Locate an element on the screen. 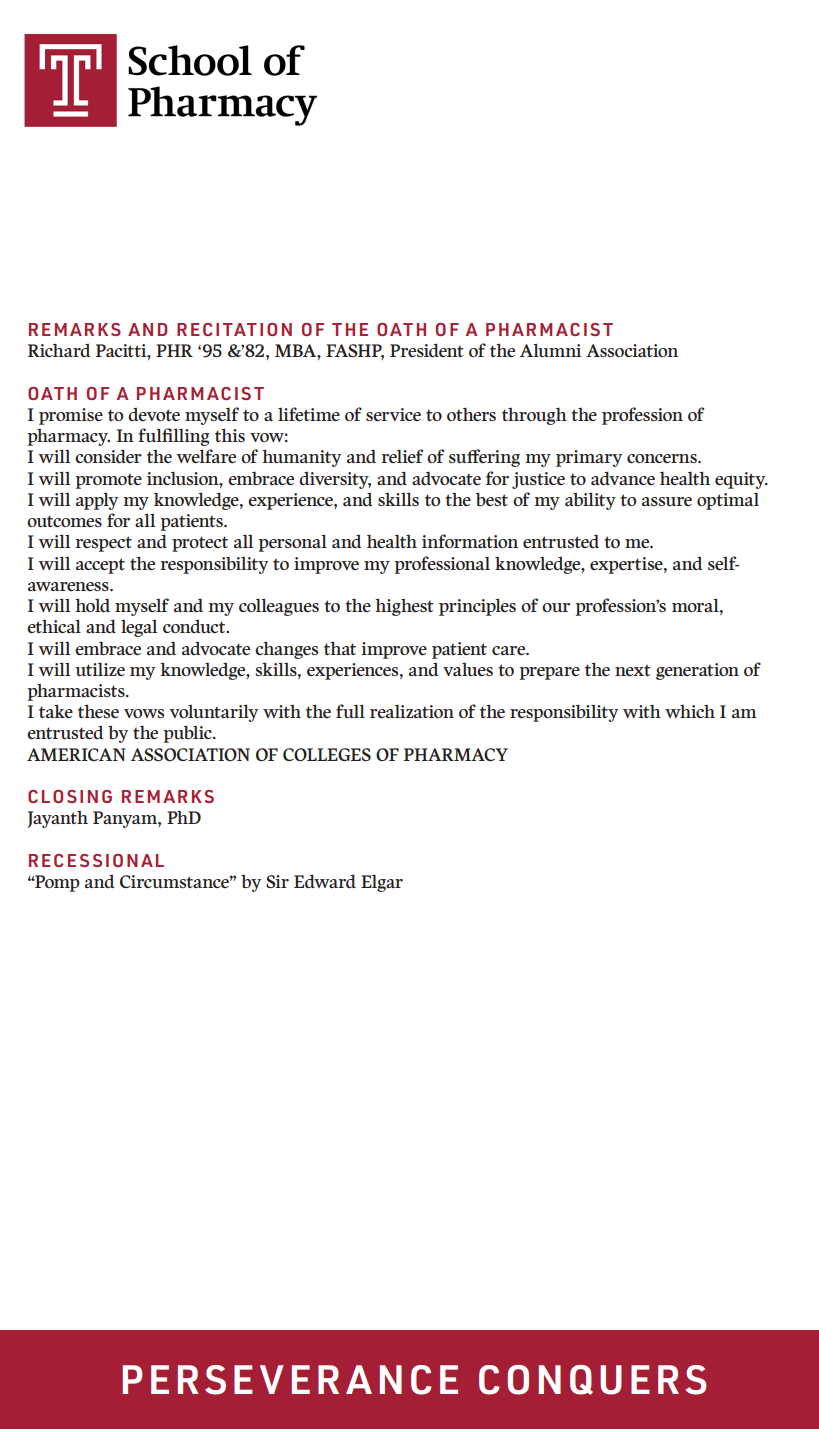 The width and height of the screenshot is (819, 1456). promote is located at coordinates (108, 481).
